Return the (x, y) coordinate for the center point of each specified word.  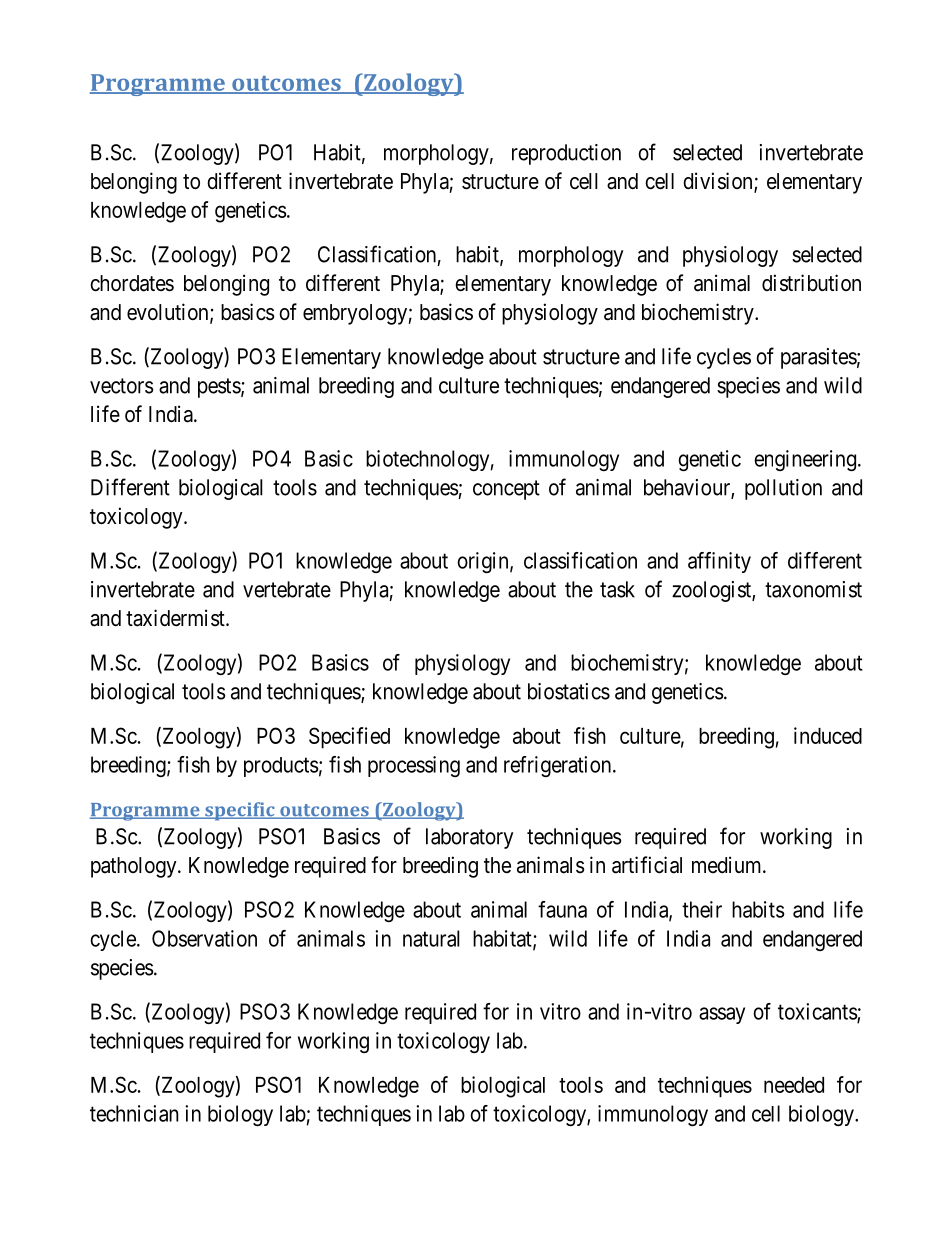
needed (794, 1085)
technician (134, 1113)
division (719, 182)
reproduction (566, 154)
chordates (132, 283)
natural (431, 938)
